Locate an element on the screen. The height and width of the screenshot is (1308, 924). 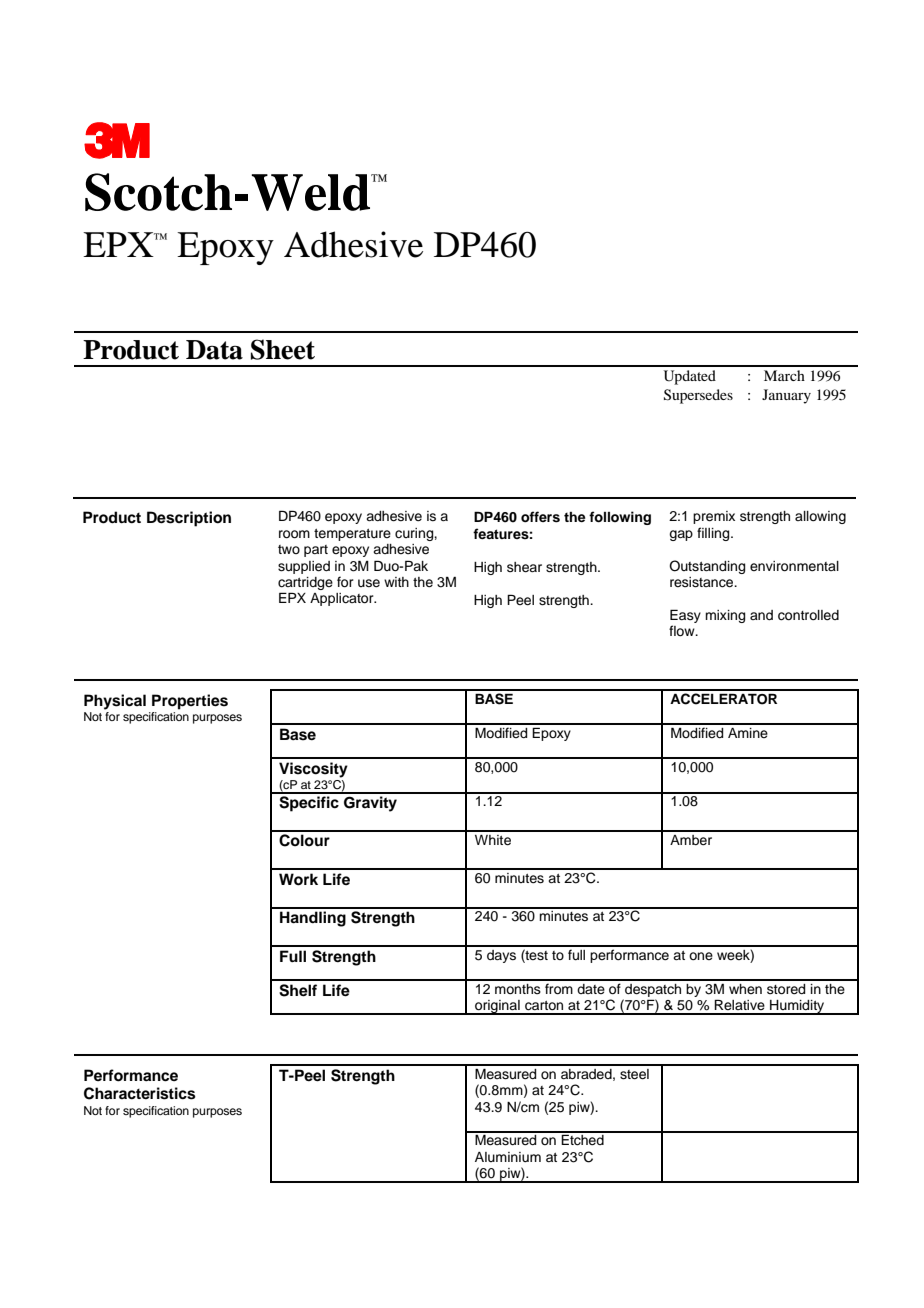
Outstanding is located at coordinates (707, 567).
